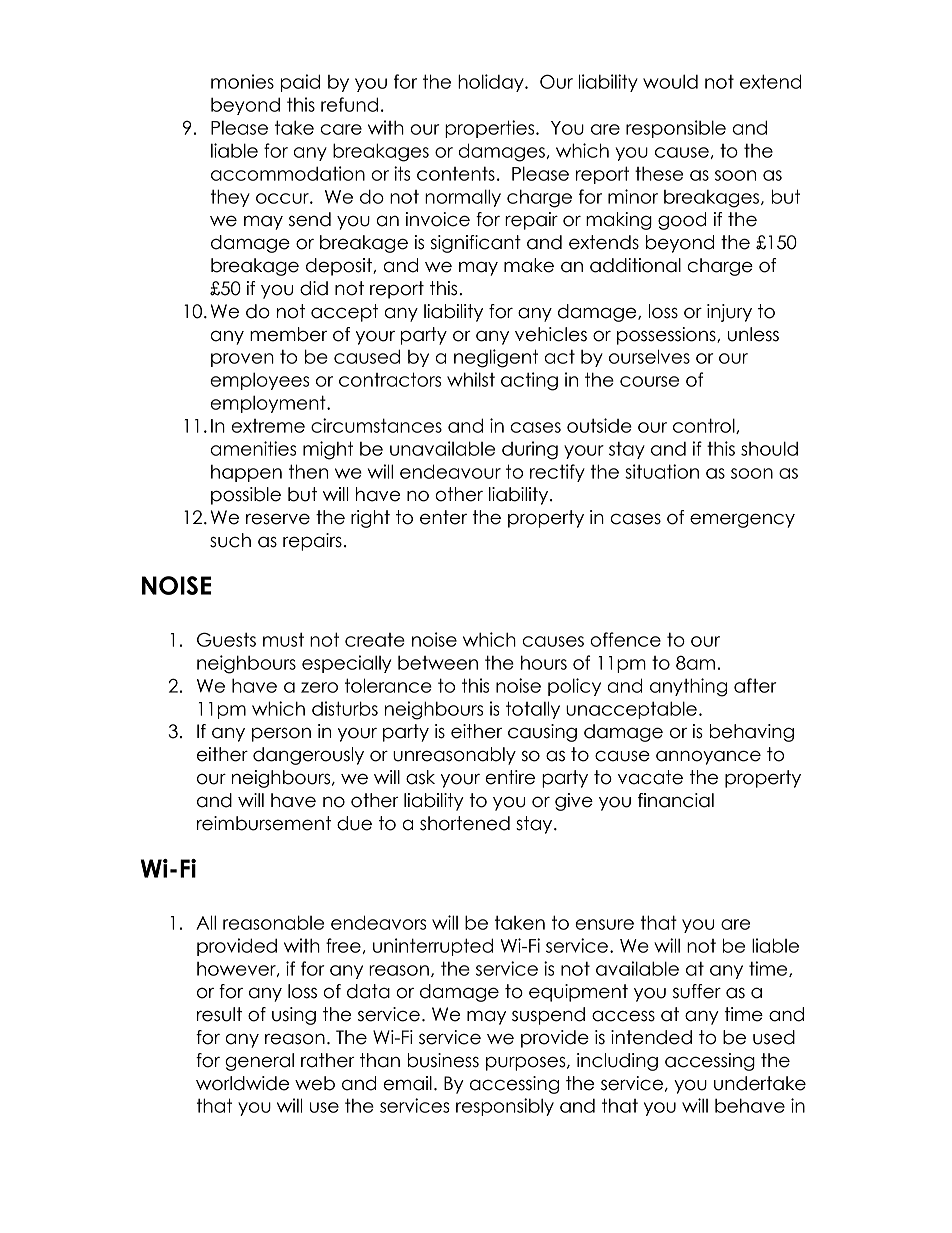  Describe the element at coordinates (259, 1062) in the screenshot. I see `general` at that location.
